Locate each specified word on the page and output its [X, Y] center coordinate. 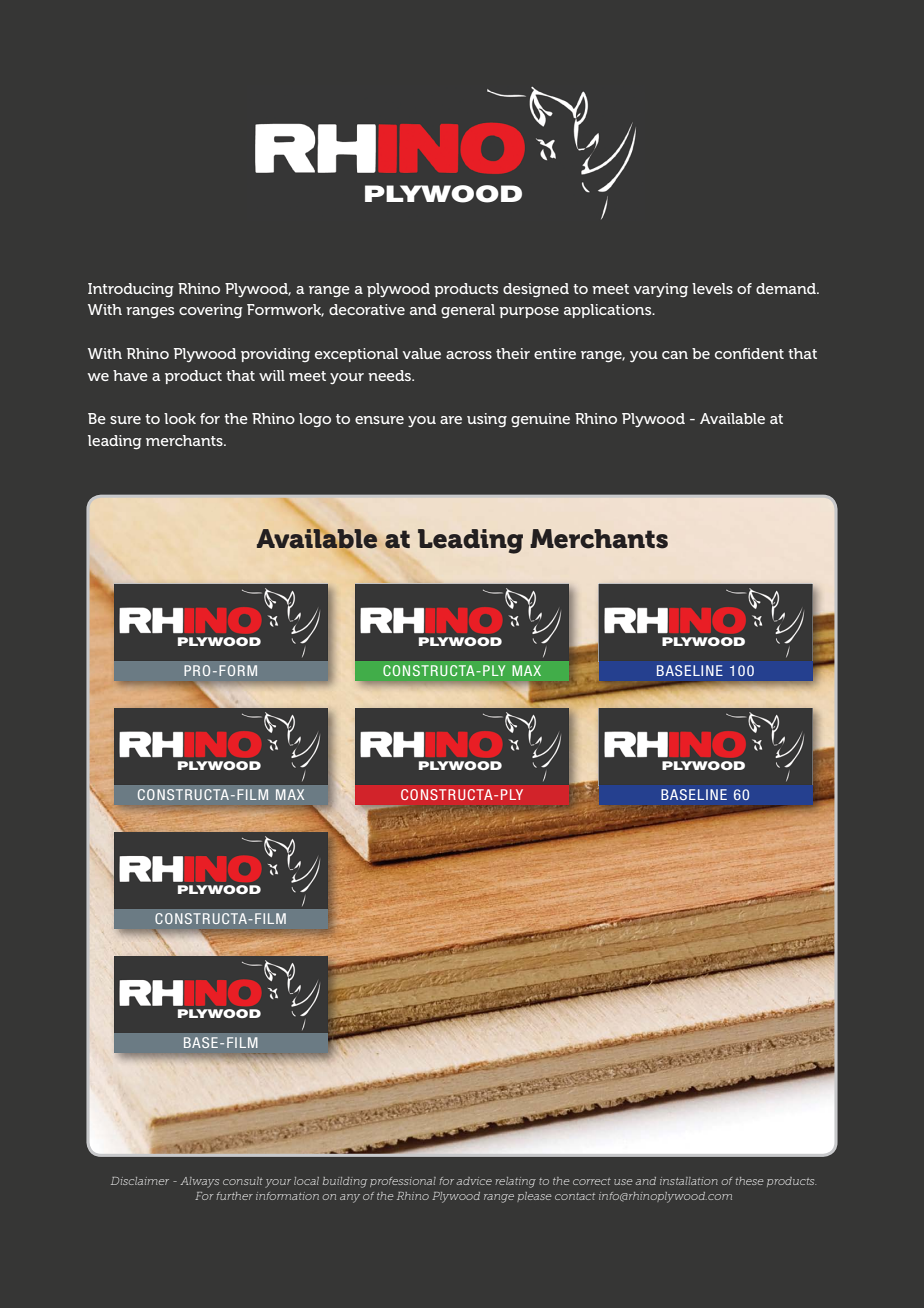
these [749, 1181]
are [451, 420]
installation [689, 1181]
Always [199, 1182]
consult [243, 1181]
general [468, 311]
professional [403, 1182]
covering [211, 311]
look [180, 418]
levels [712, 288]
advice [474, 1181]
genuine [540, 420]
